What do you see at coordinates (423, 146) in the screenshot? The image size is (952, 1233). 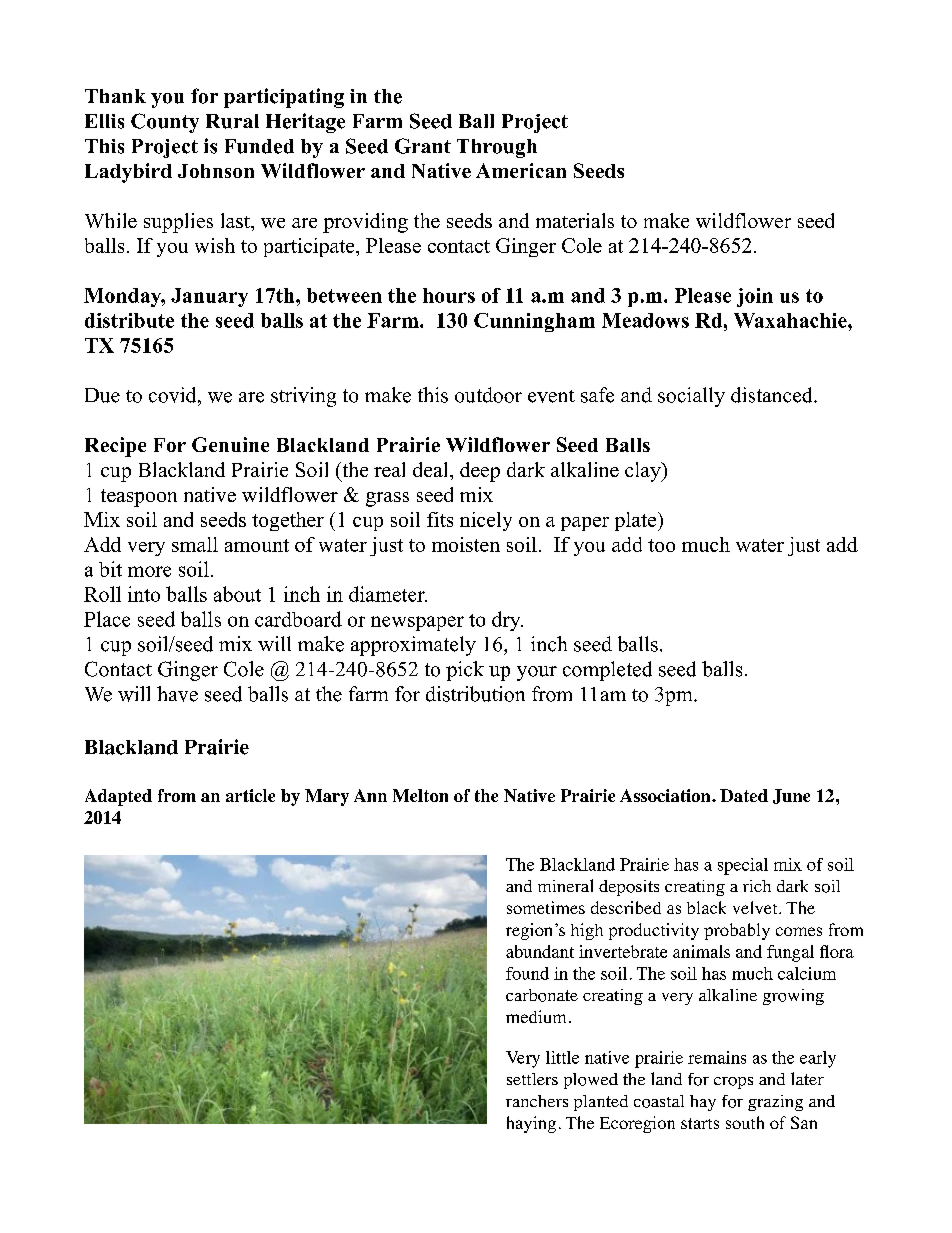 I see `Grant` at bounding box center [423, 146].
